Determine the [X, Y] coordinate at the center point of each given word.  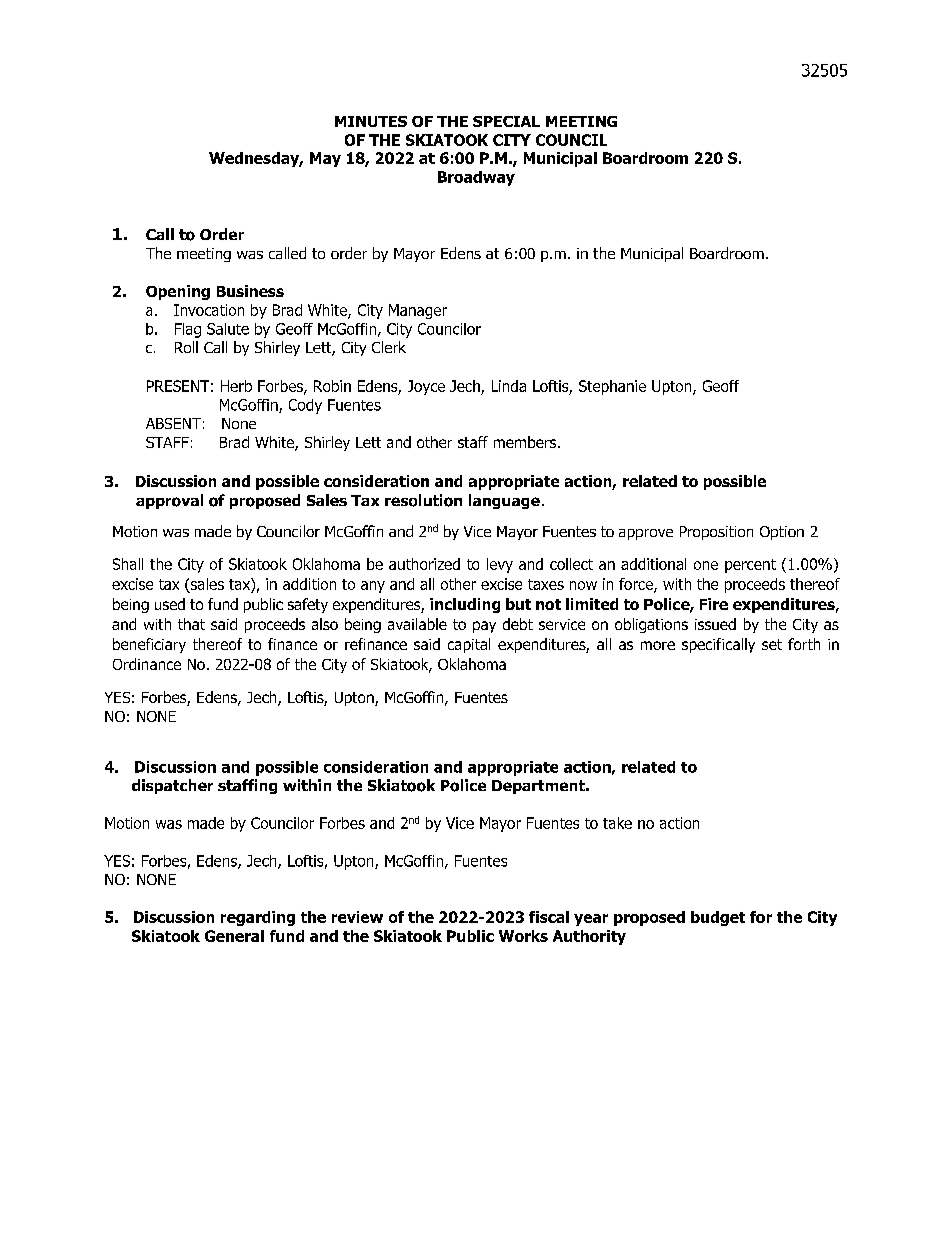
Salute [228, 329]
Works [523, 936]
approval [169, 501]
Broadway [476, 178]
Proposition [716, 533]
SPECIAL [506, 121]
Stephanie [612, 387]
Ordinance [147, 664]
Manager [418, 311]
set [772, 644]
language [504, 501]
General [234, 936]
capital [469, 645]
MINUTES [371, 121]
